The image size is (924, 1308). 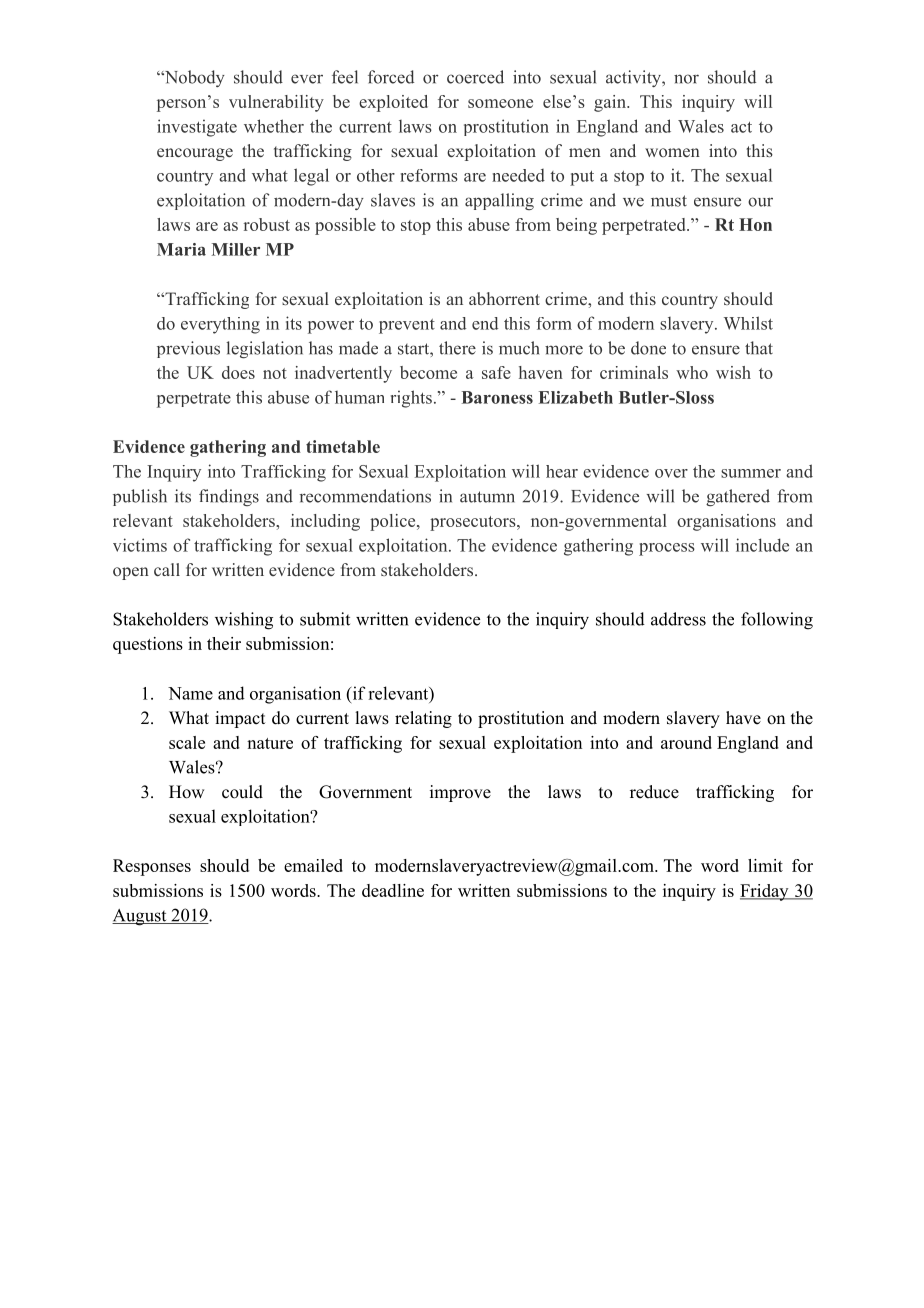 I want to click on investigate, so click(x=197, y=128).
